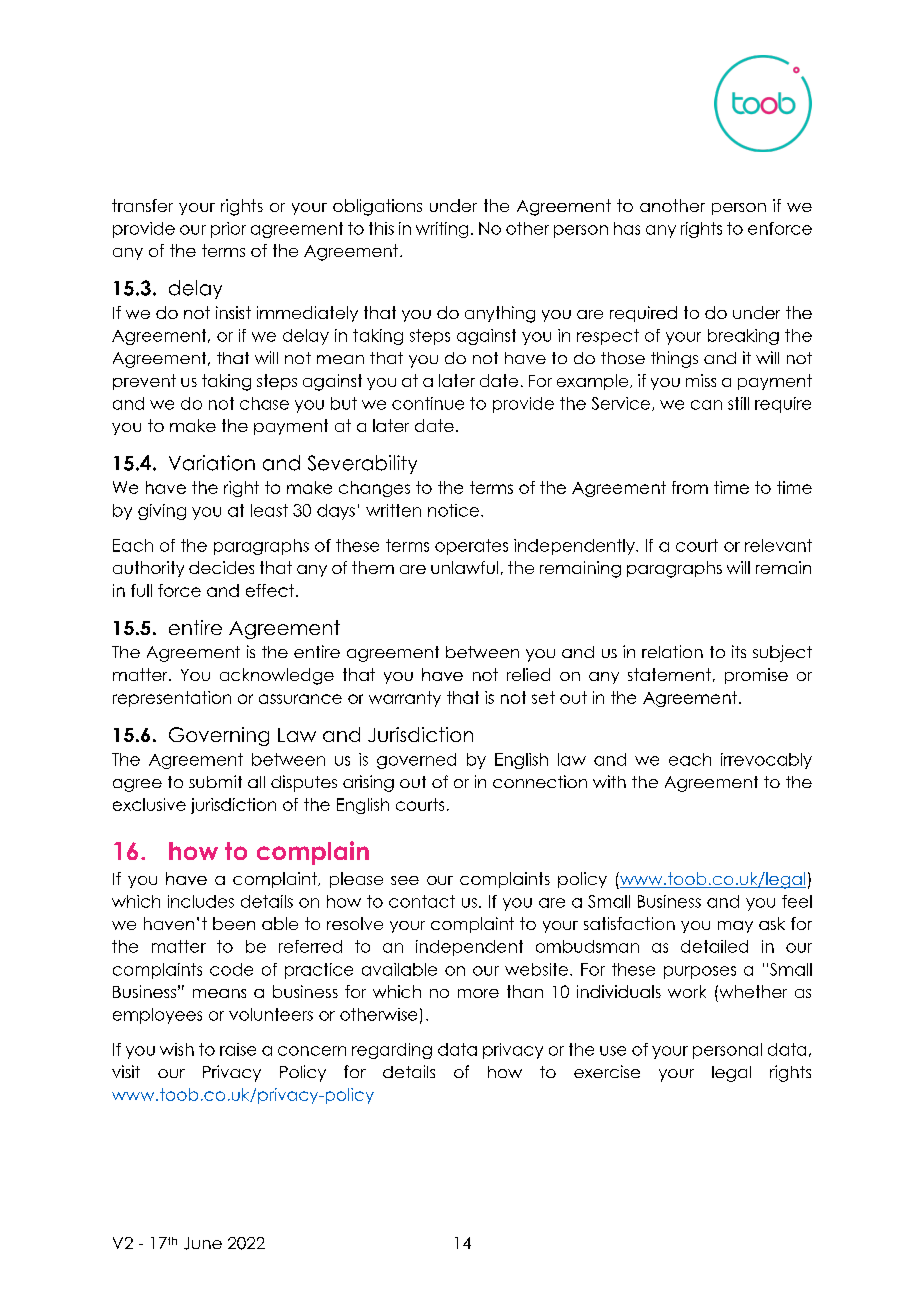 The image size is (924, 1308). Describe the element at coordinates (219, 736) in the screenshot. I see `Governing` at that location.
